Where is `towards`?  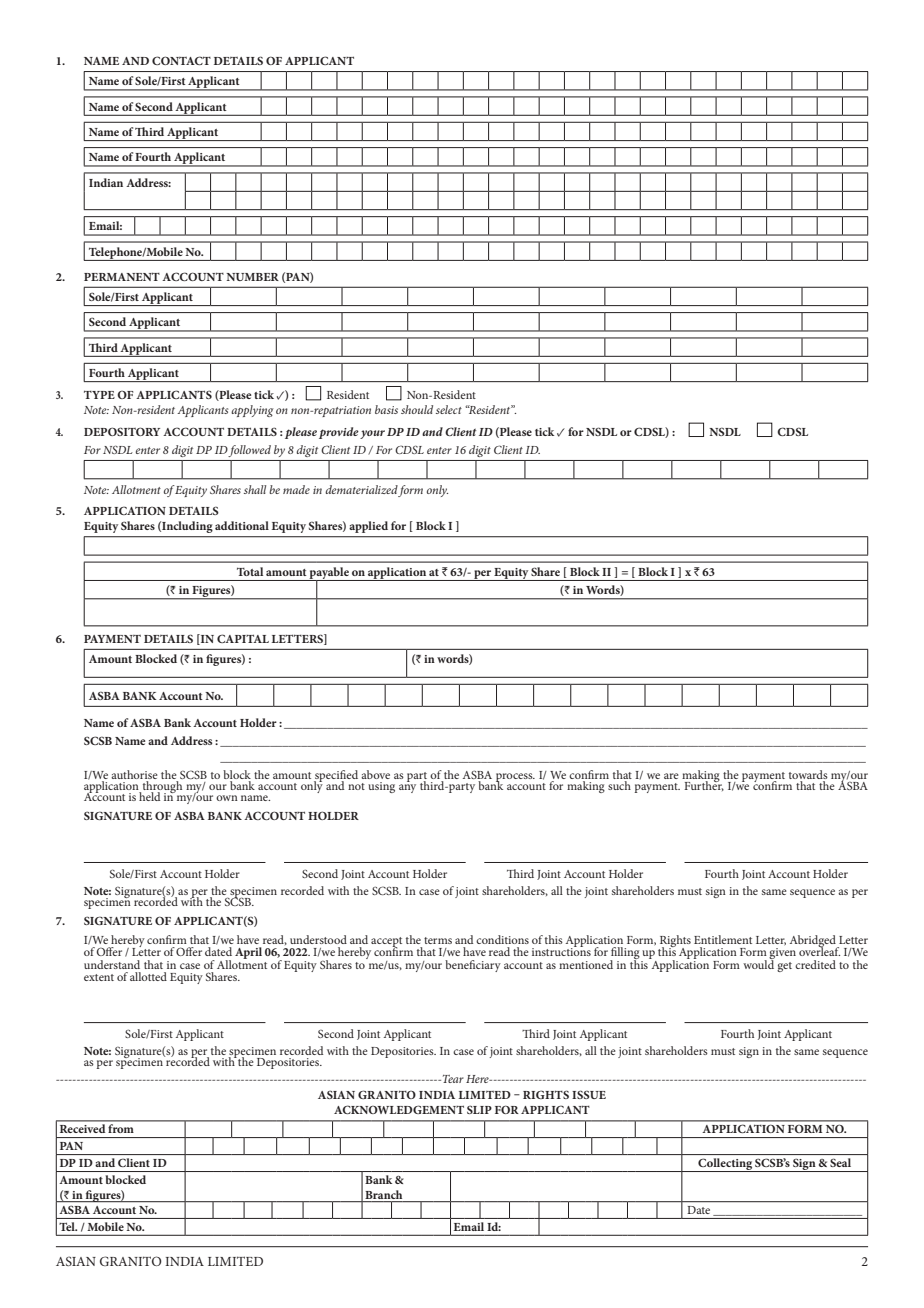 towards is located at coordinates (808, 774).
